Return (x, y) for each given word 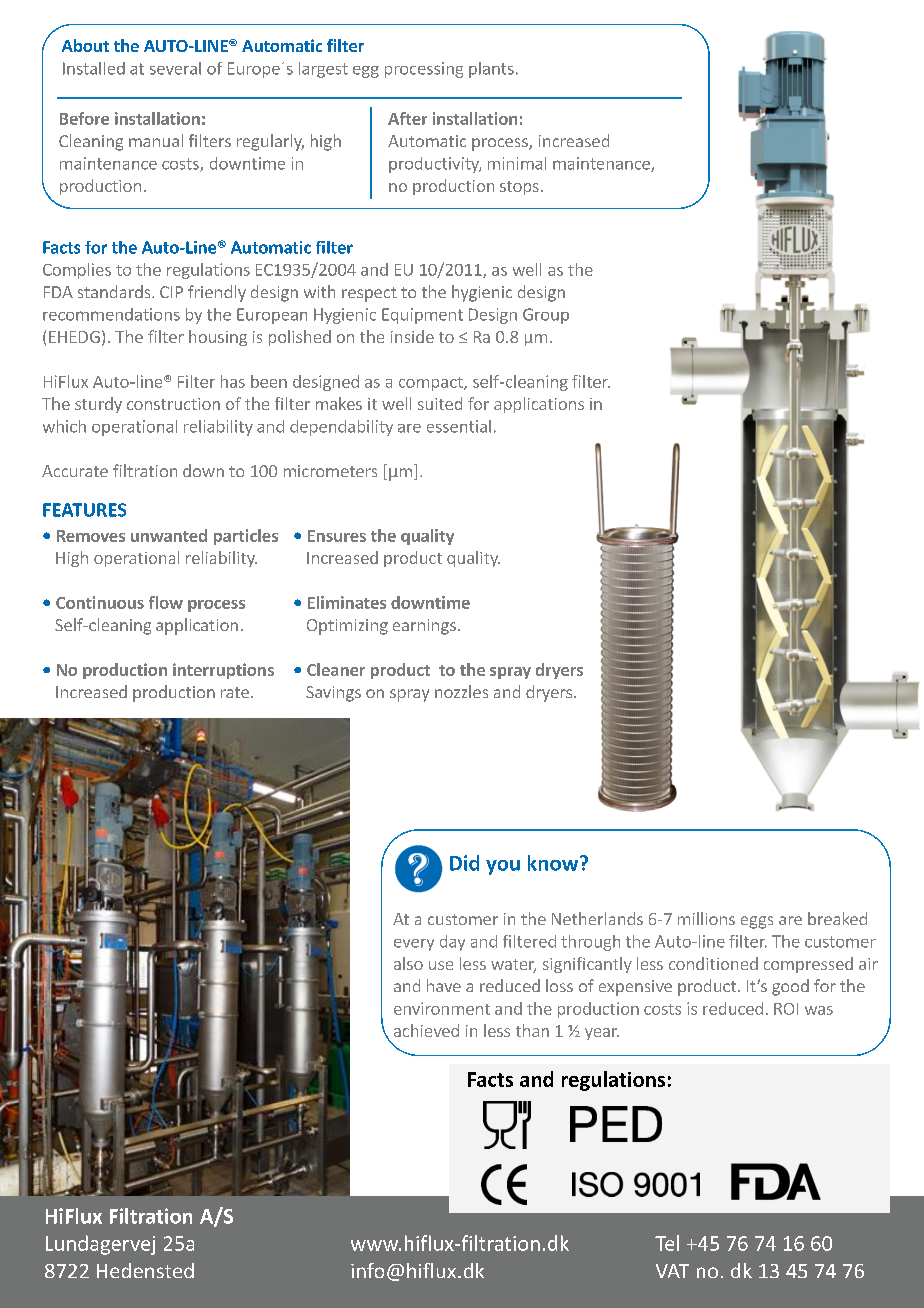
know (554, 863)
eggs (757, 922)
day (452, 943)
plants (491, 70)
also (408, 963)
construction (173, 404)
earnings (424, 627)
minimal (517, 163)
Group (546, 316)
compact (432, 384)
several (175, 68)
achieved (426, 1030)
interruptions (223, 671)
